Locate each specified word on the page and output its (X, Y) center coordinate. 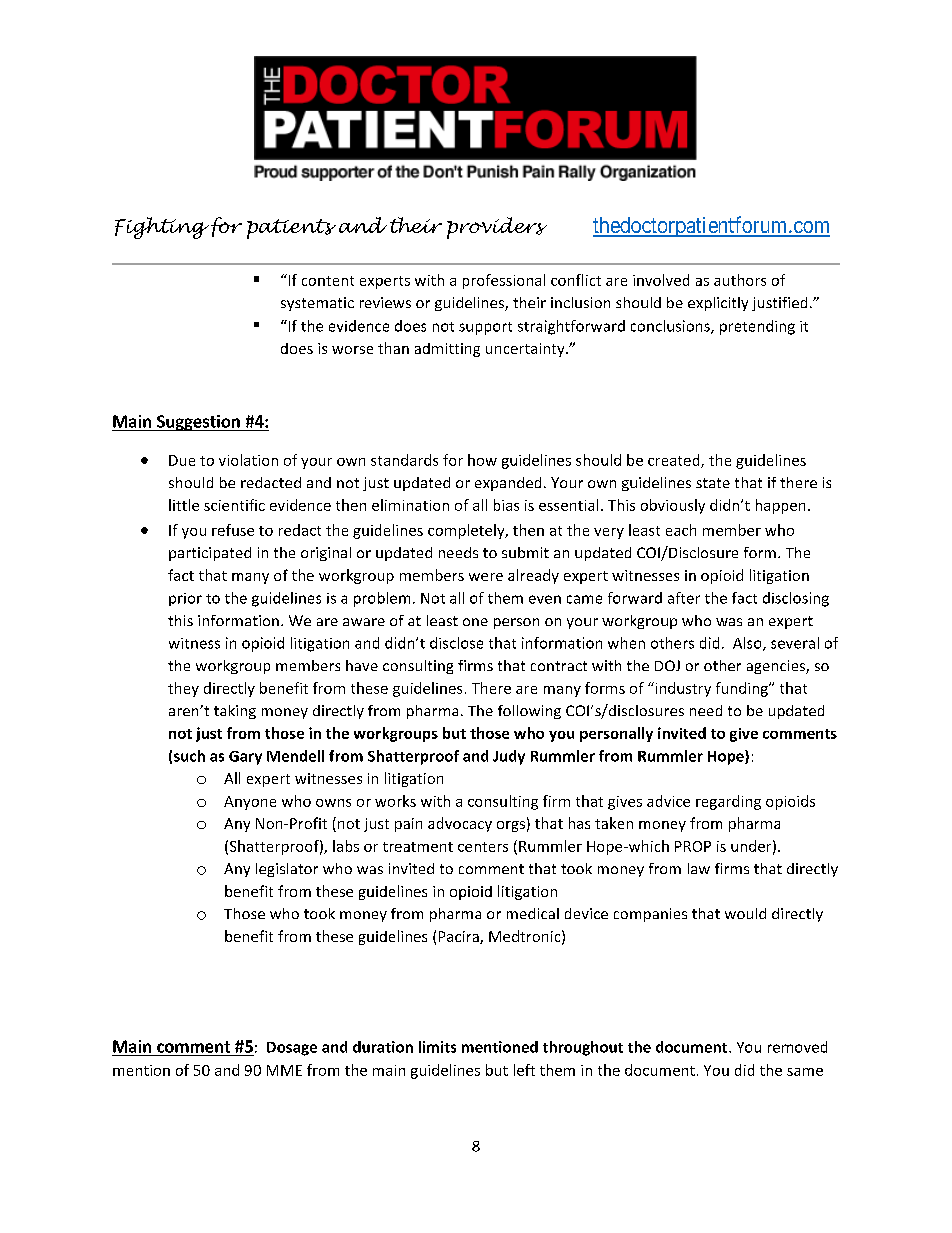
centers (483, 847)
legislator (287, 870)
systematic (317, 304)
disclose (456, 643)
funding (743, 689)
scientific (234, 505)
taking (235, 712)
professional (504, 281)
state (713, 483)
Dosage (292, 1049)
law (699, 868)
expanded (508, 484)
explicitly (718, 304)
